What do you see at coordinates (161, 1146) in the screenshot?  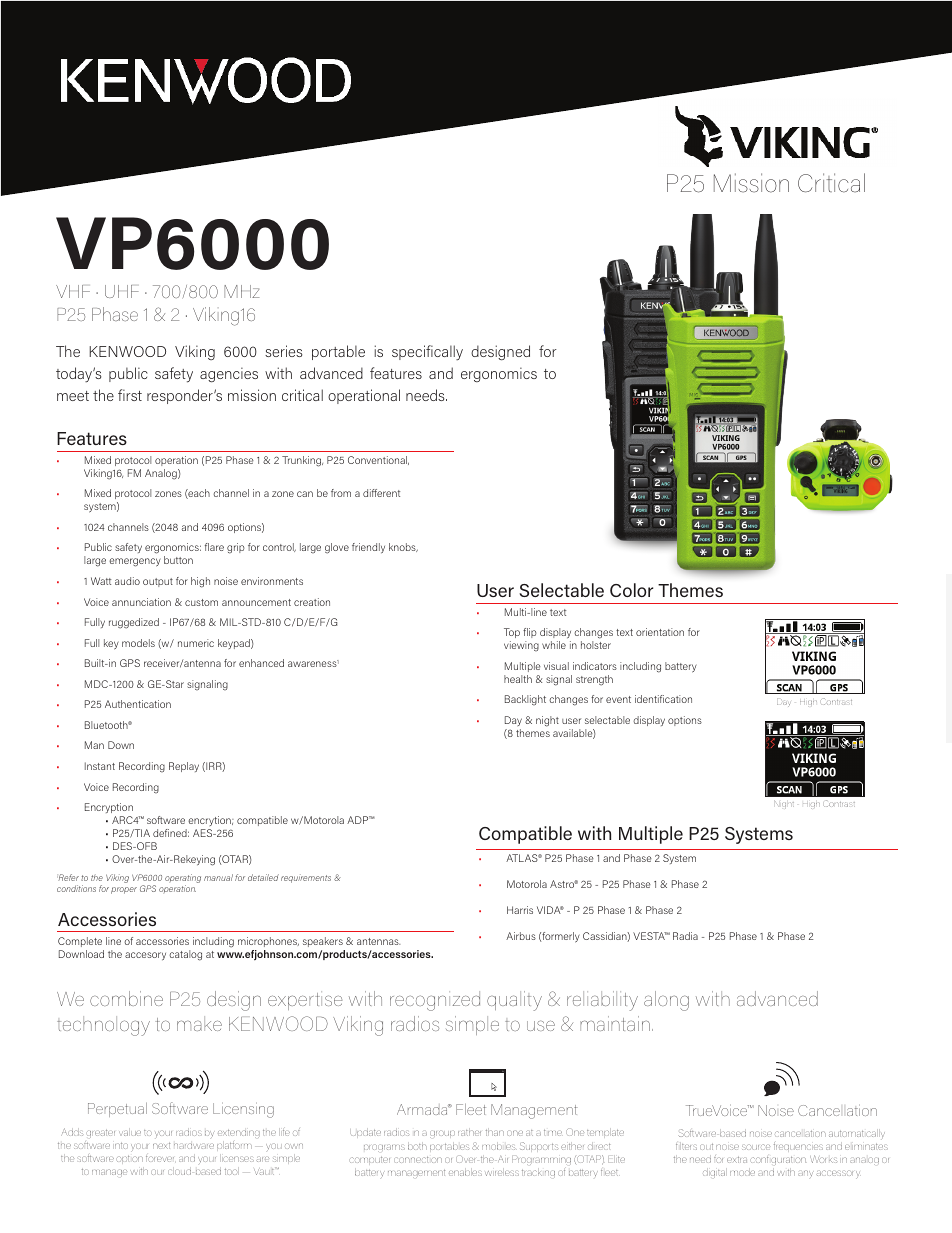 I see `next` at bounding box center [161, 1146].
